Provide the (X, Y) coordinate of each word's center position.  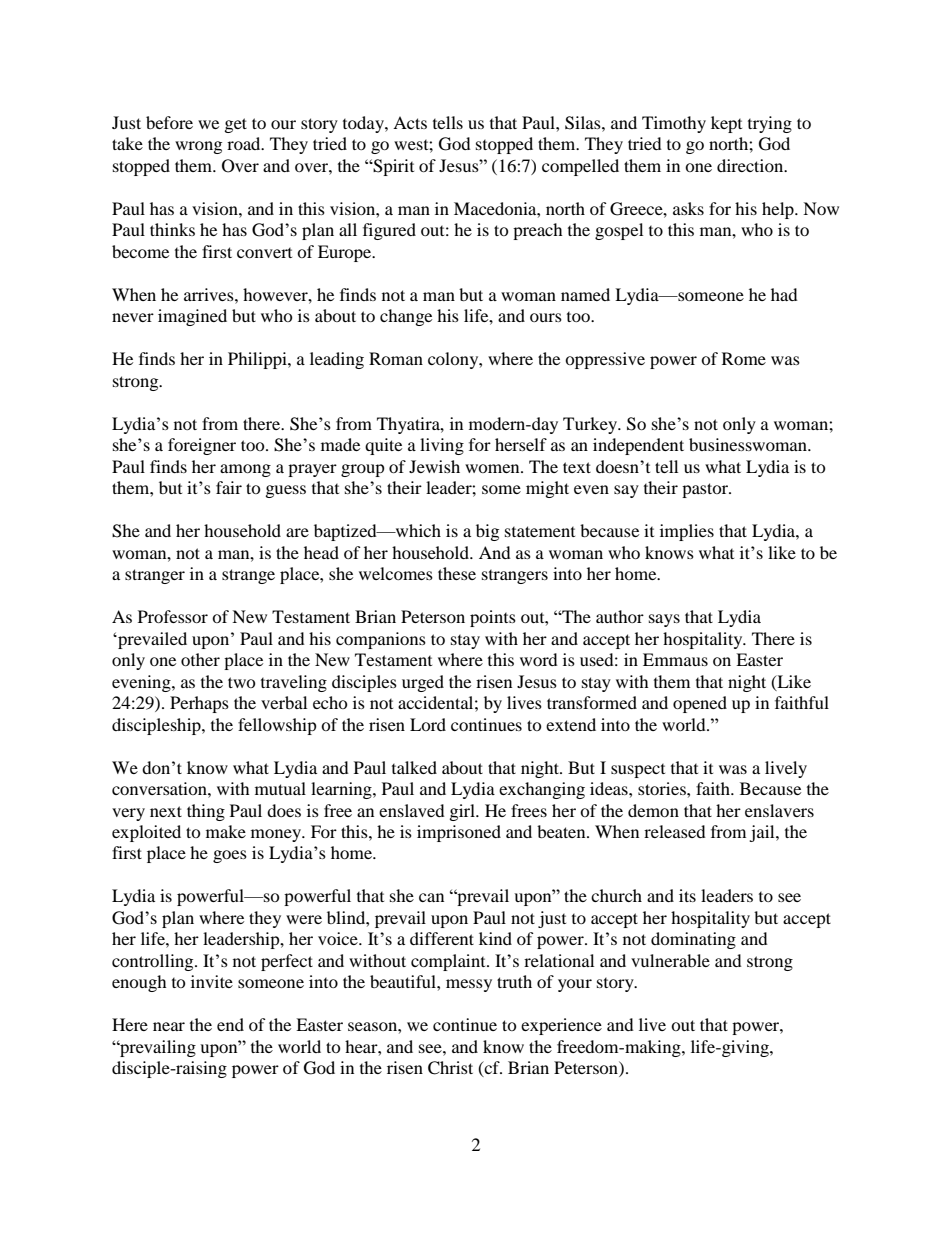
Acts (410, 122)
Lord (428, 724)
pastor (706, 490)
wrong (198, 147)
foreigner (202, 446)
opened (700, 704)
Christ (450, 1068)
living (442, 446)
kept (726, 124)
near (169, 1026)
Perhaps (199, 704)
